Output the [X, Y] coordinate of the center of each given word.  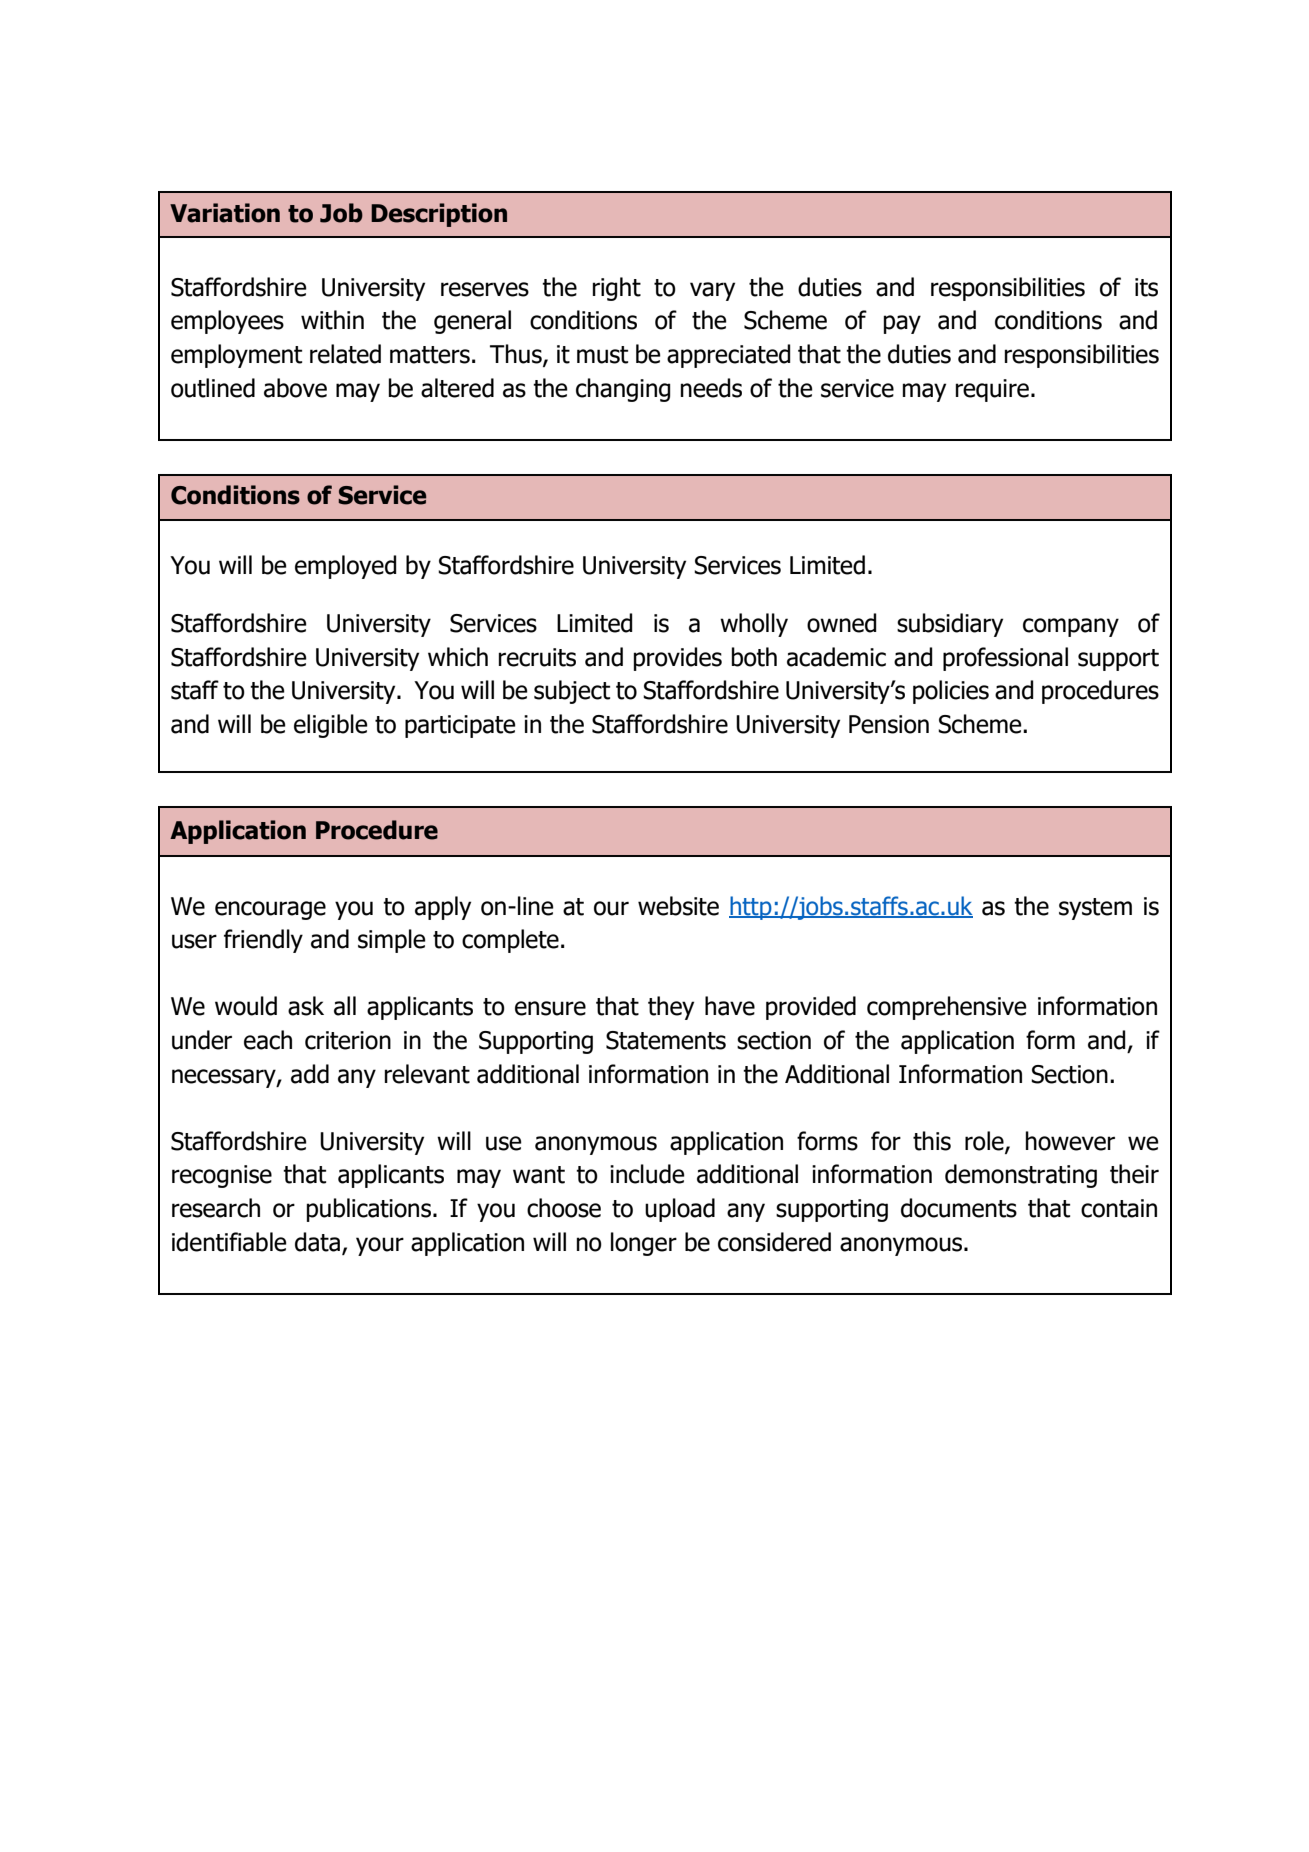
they [671, 1008]
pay [902, 324]
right [617, 289]
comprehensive [947, 1008]
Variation [225, 213]
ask [306, 1006]
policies [951, 692]
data [317, 1242]
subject [572, 692]
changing [623, 390]
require [992, 390]
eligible [331, 726]
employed [346, 567]
